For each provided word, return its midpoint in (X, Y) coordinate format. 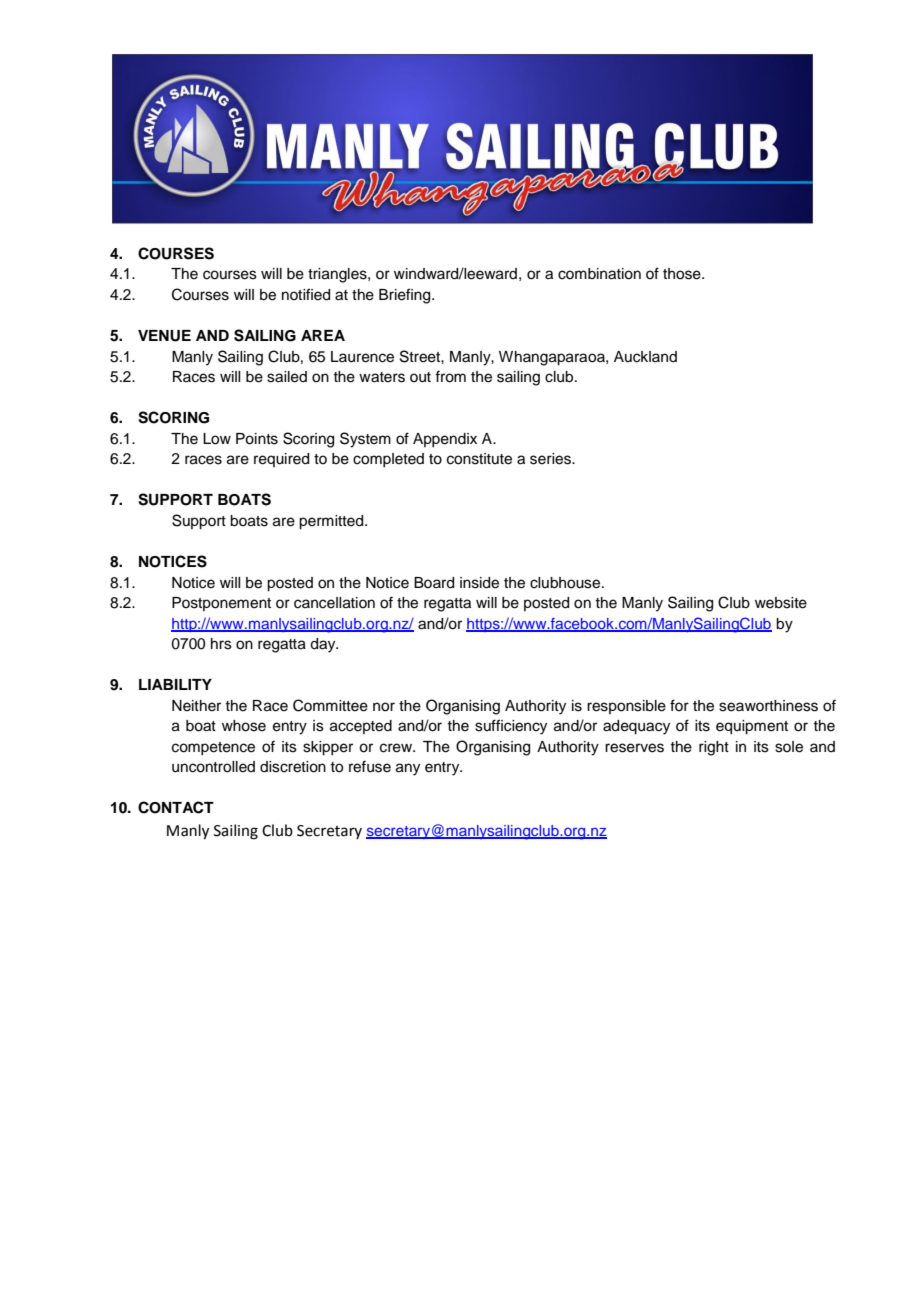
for (679, 705)
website (781, 603)
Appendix (445, 440)
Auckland (645, 357)
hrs (221, 644)
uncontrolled (213, 767)
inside (479, 583)
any (408, 769)
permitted (332, 522)
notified (306, 294)
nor (384, 707)
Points (257, 439)
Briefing (406, 296)
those (683, 274)
